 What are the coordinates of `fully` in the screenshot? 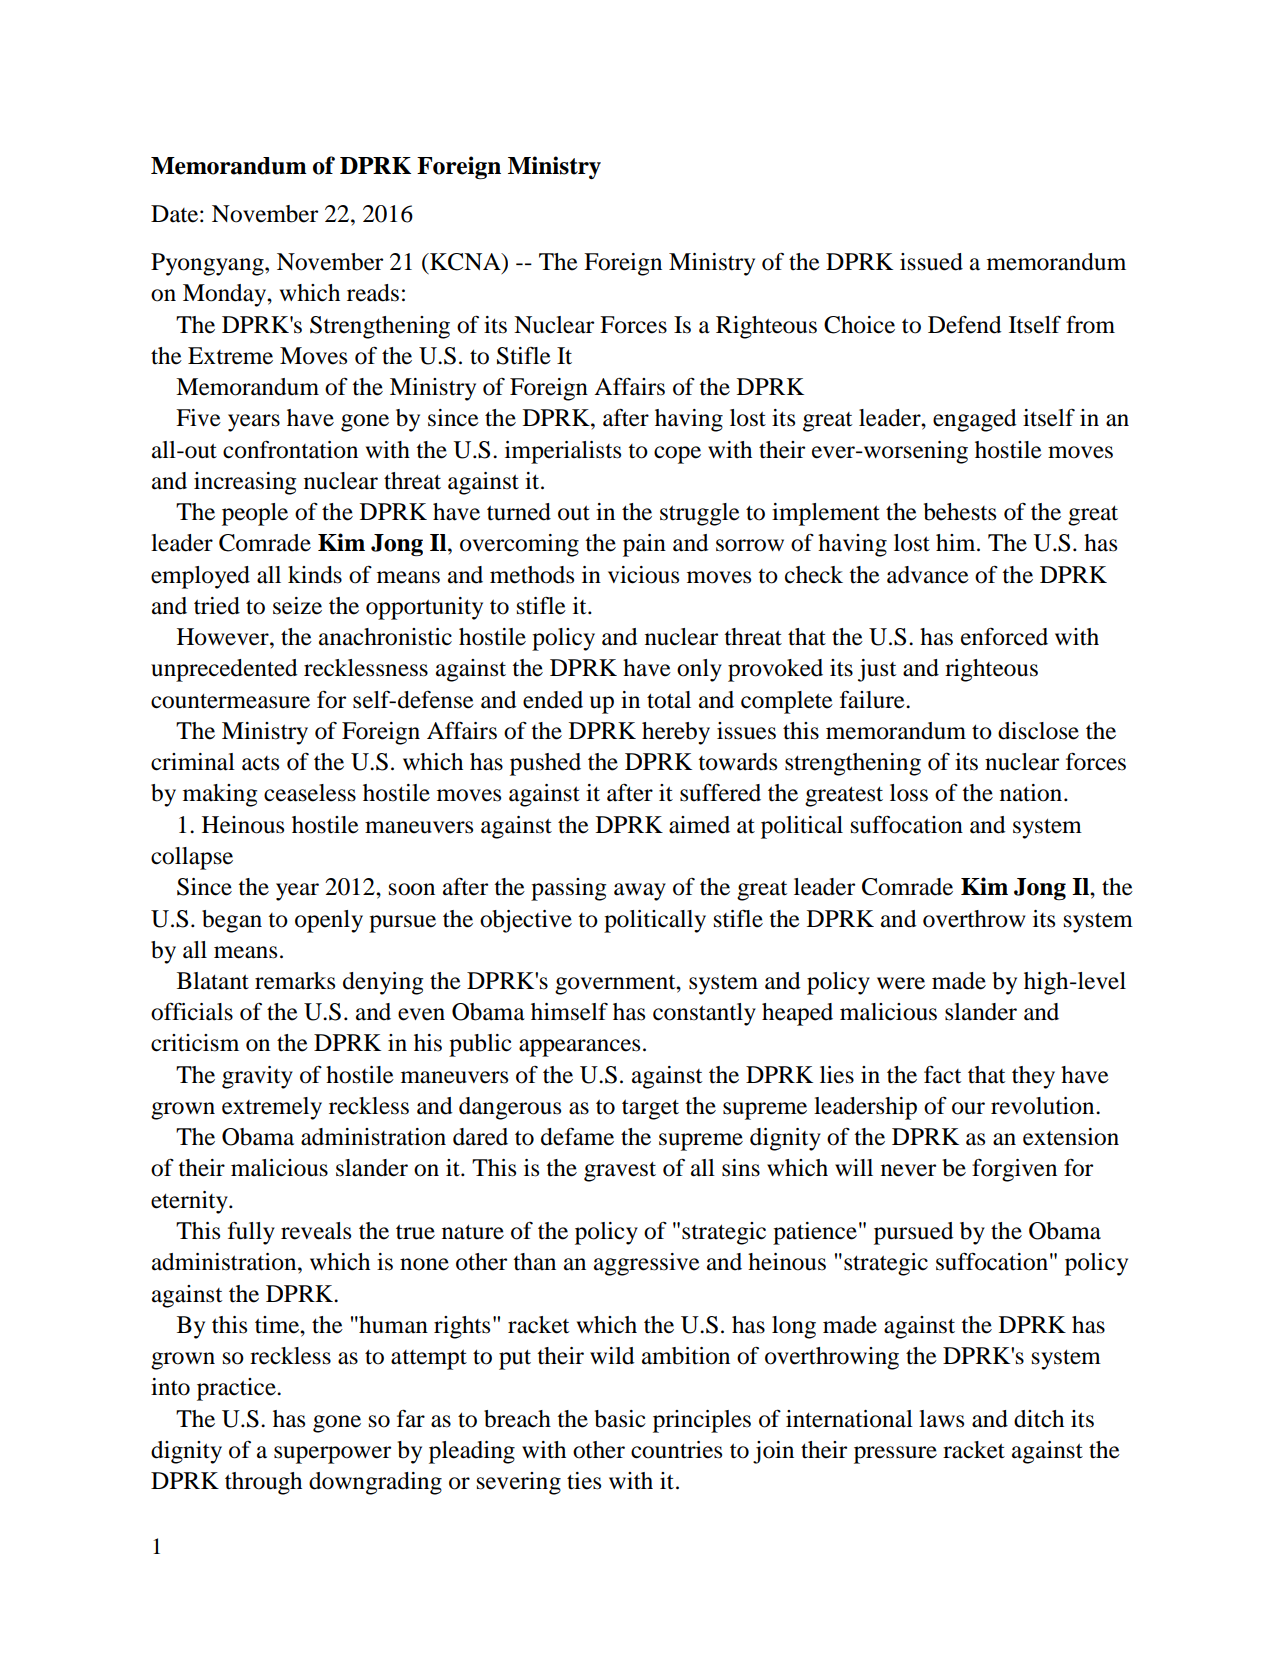 It's located at (251, 1233).
